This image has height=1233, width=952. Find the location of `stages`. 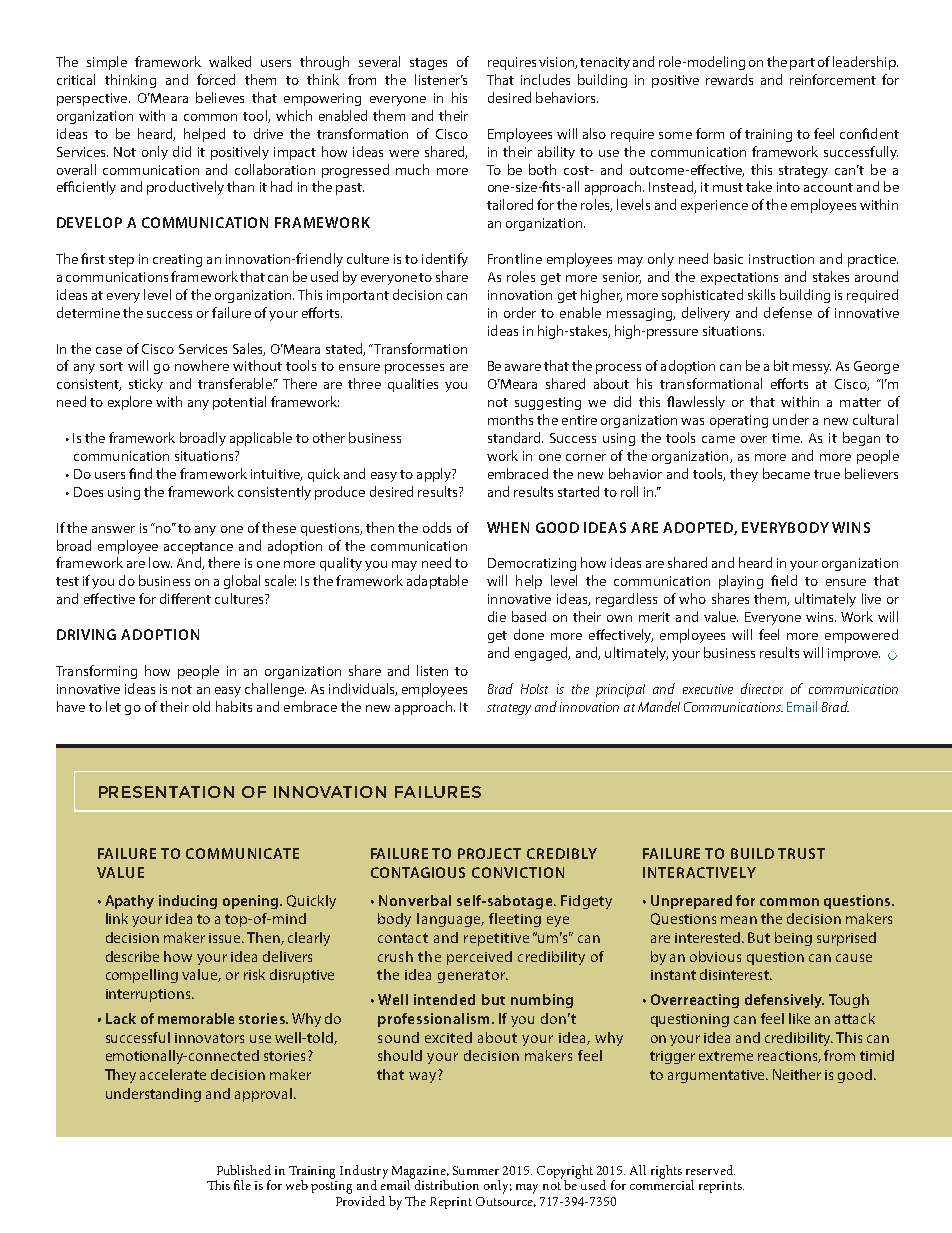

stages is located at coordinates (428, 64).
